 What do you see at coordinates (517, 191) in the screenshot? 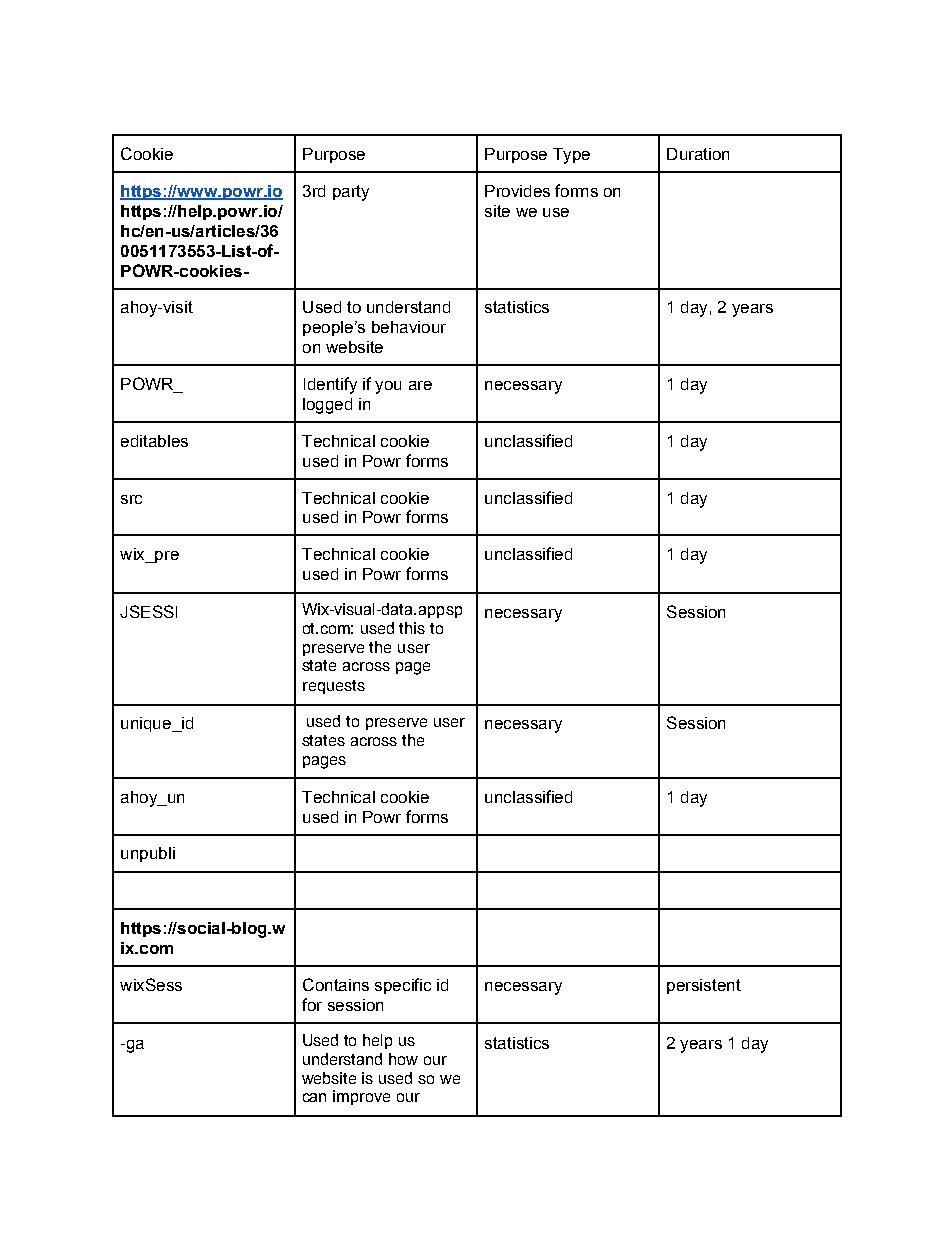
I see `Provides` at bounding box center [517, 191].
